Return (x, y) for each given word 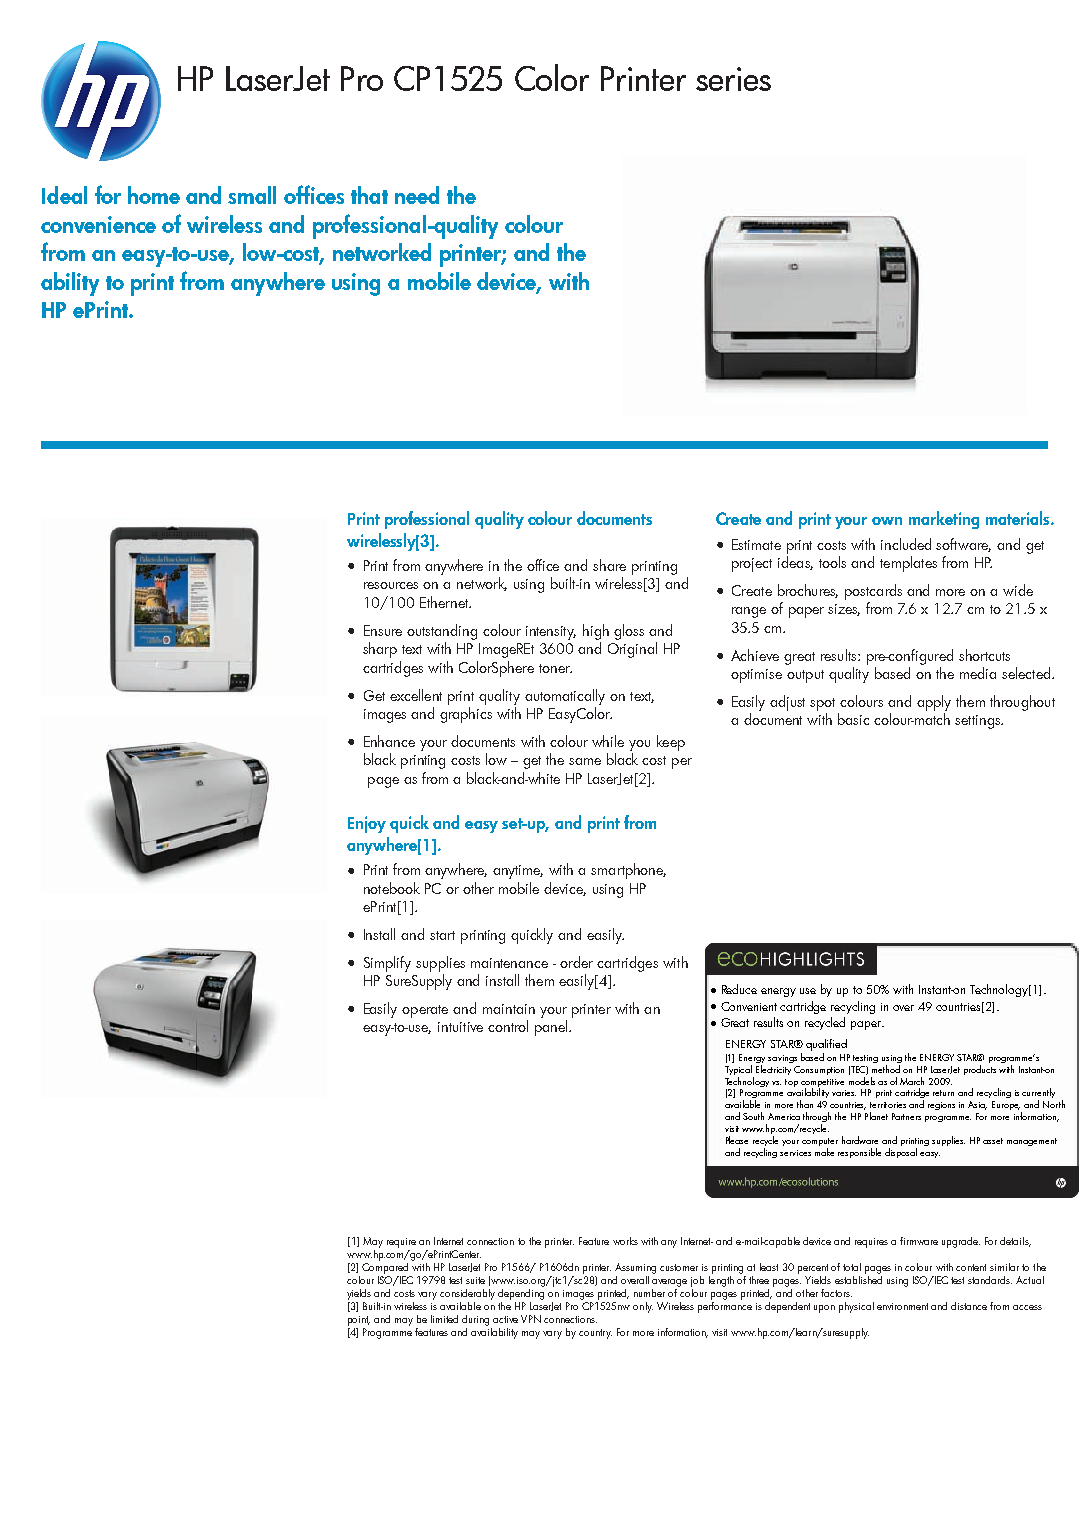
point (359, 1321)
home (154, 195)
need (417, 195)
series (733, 79)
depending (521, 1293)
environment (902, 1306)
